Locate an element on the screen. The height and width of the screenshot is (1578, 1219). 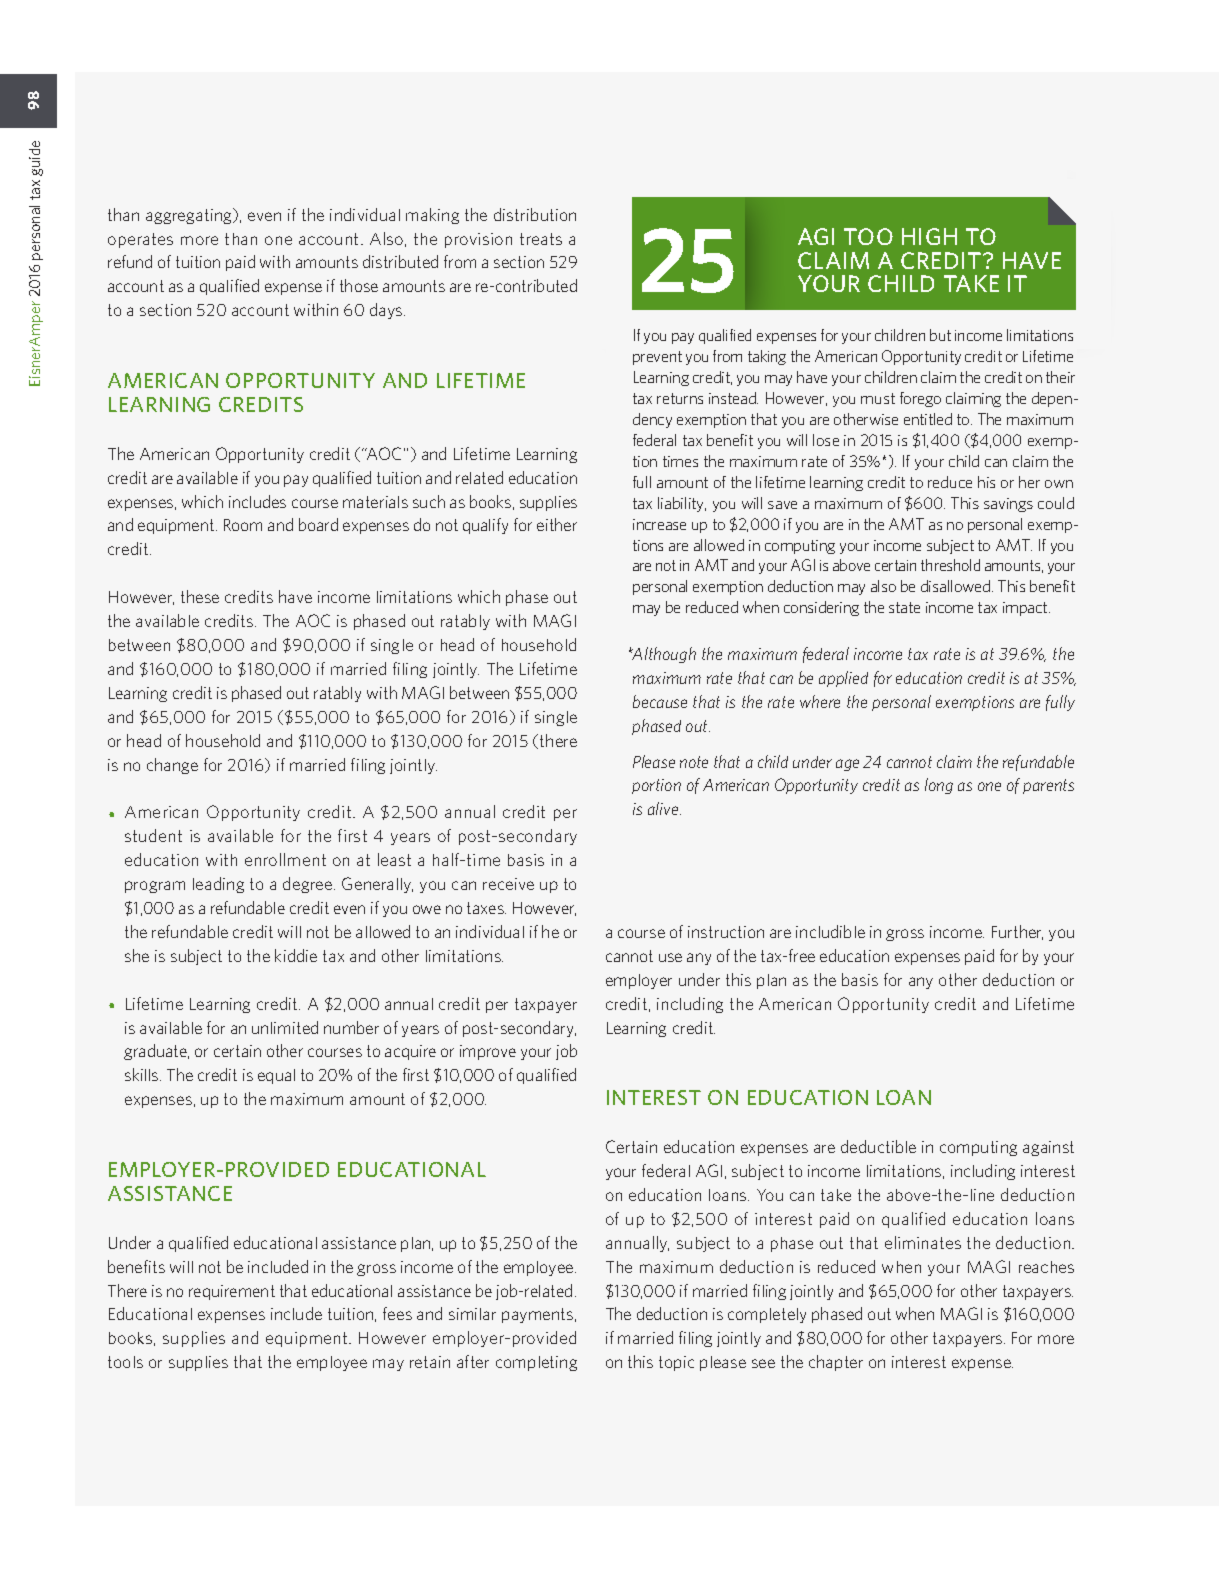
change is located at coordinates (172, 766).
